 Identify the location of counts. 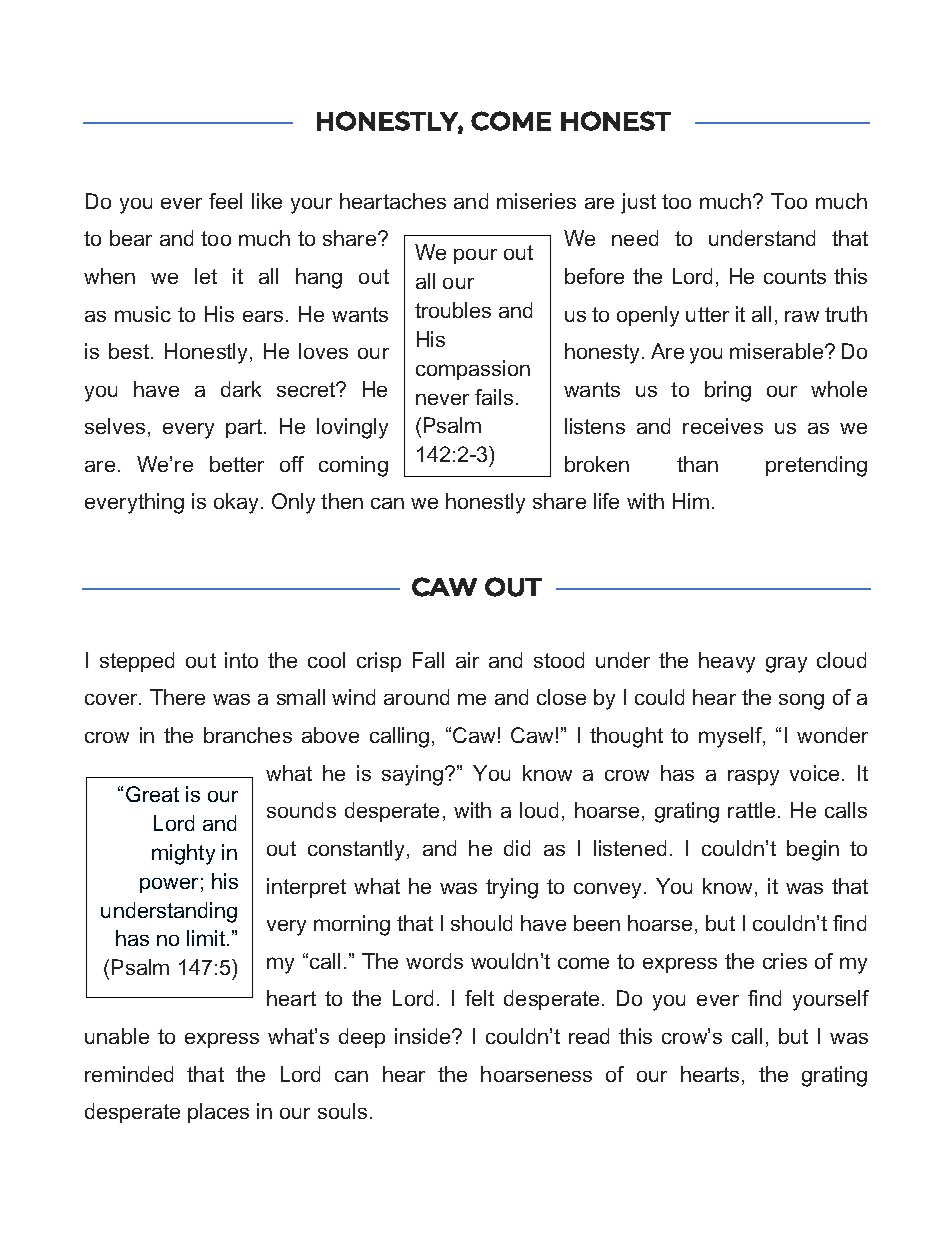
(795, 276).
